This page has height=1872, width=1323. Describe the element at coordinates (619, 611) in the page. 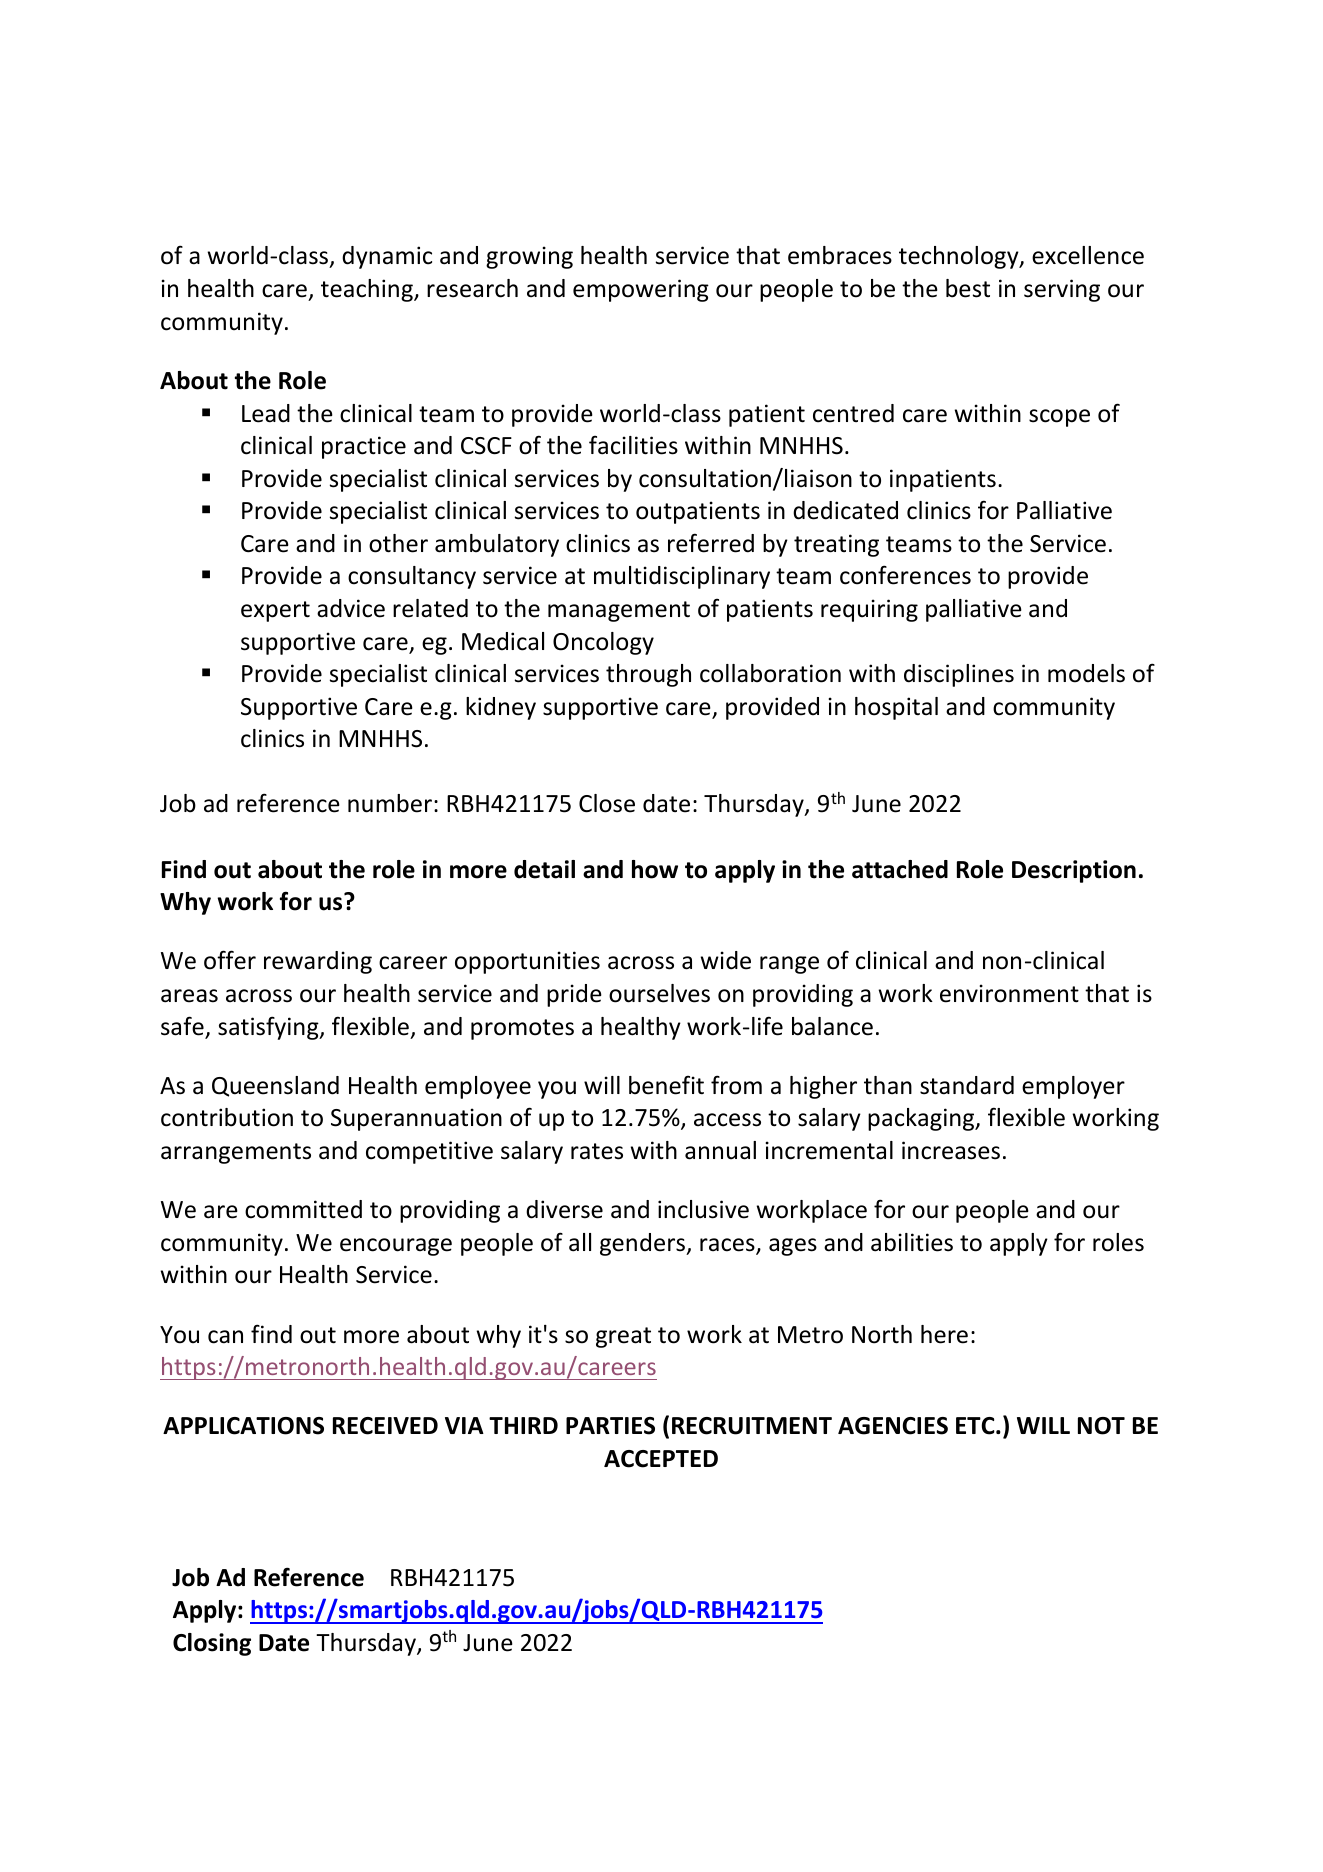

I see `management` at that location.
